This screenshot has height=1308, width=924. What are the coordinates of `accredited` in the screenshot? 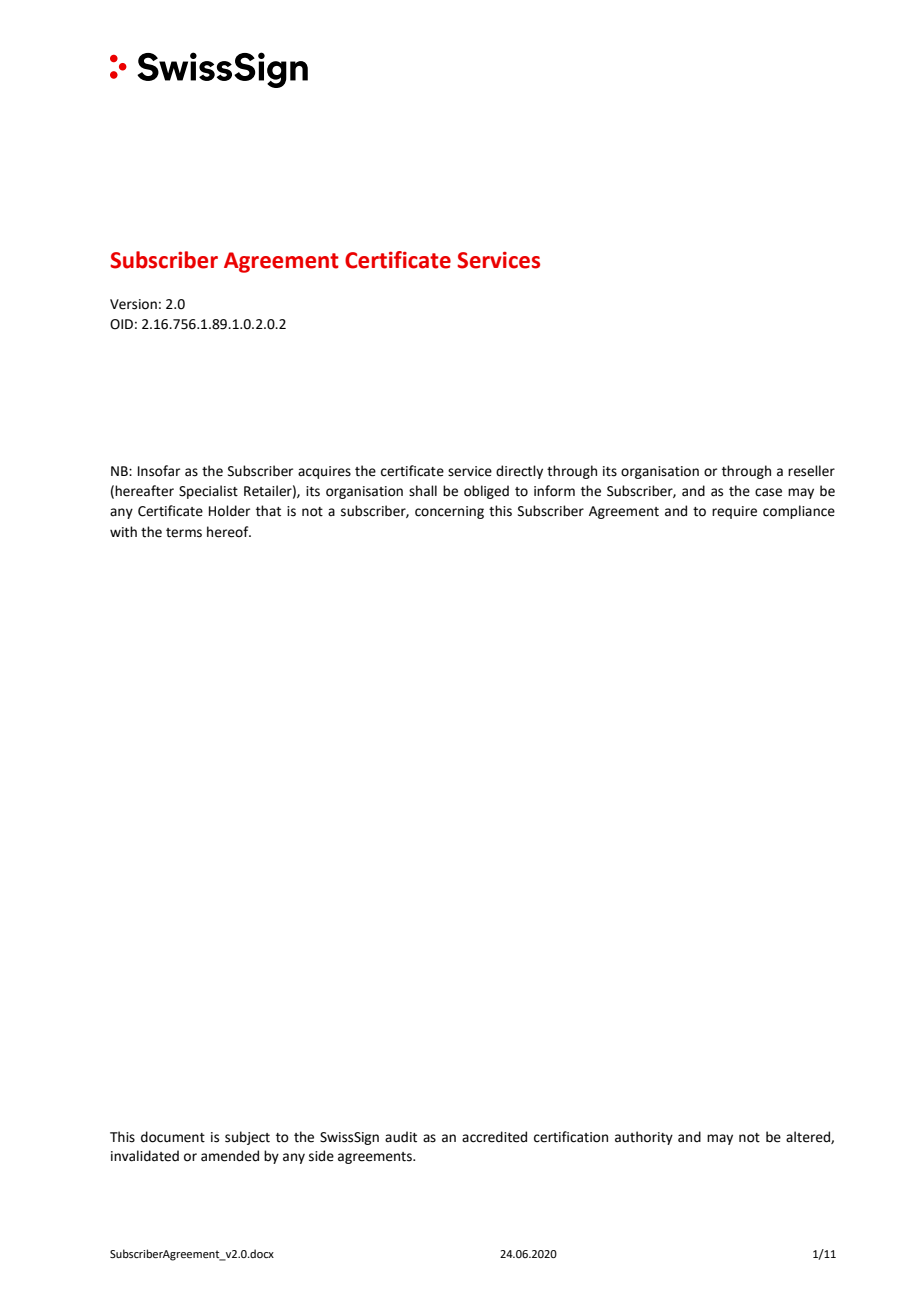 It's located at (494, 1137).
